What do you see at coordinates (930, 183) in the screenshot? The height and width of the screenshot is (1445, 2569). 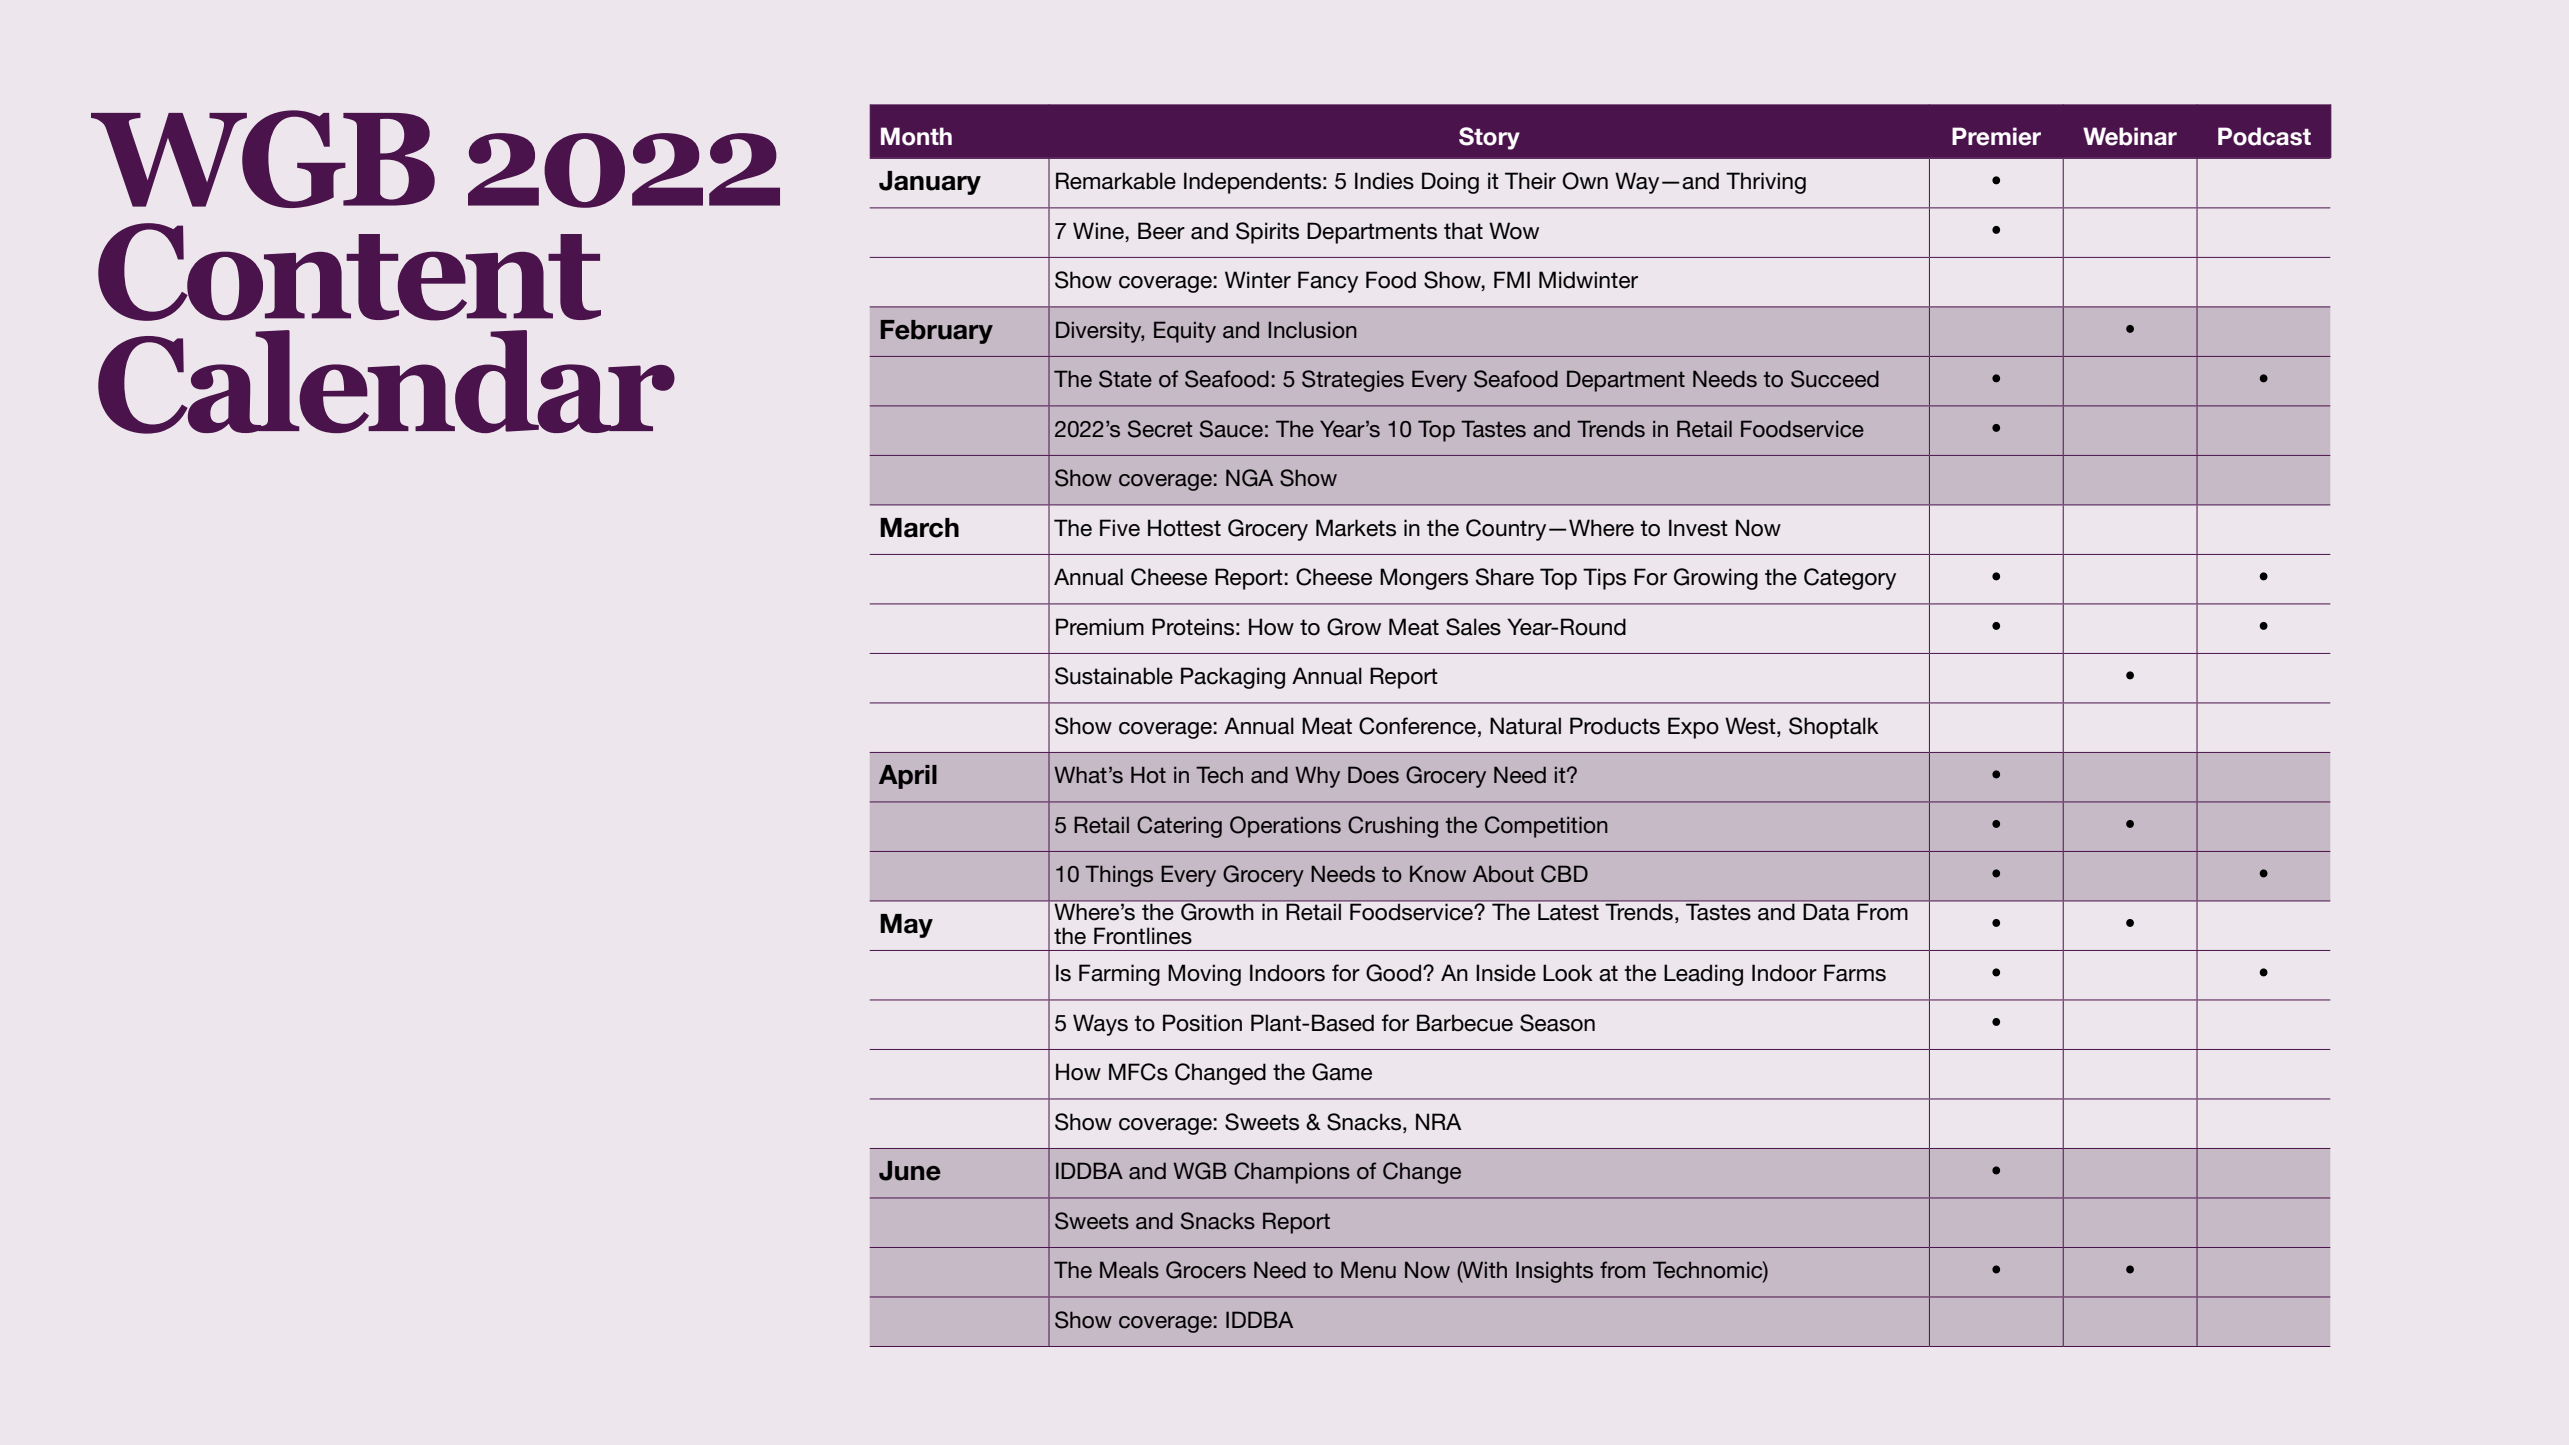 I see `January` at bounding box center [930, 183].
